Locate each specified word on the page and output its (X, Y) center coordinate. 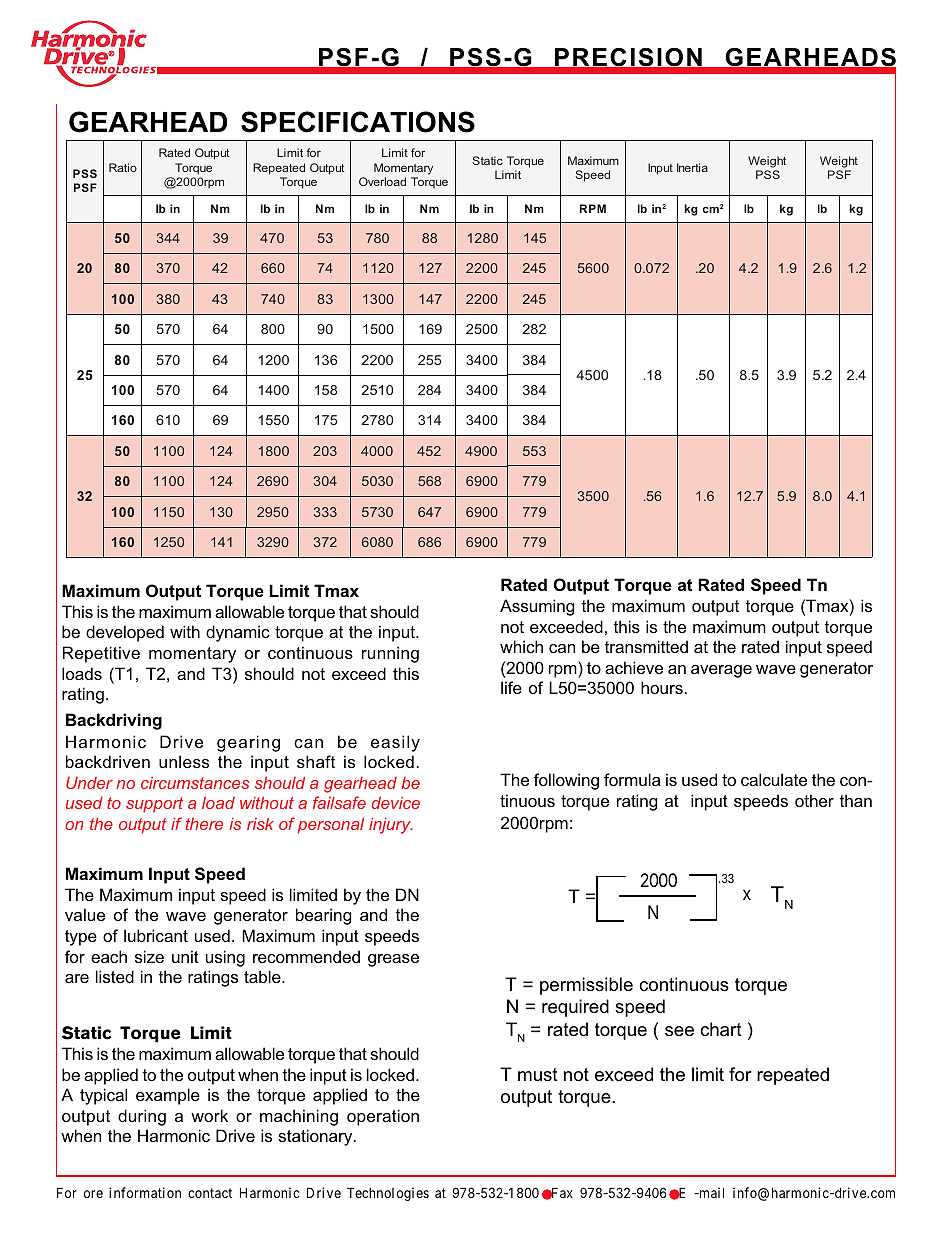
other (814, 800)
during (142, 1117)
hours (662, 687)
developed (125, 633)
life (511, 687)
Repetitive (101, 654)
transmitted (646, 646)
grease (393, 960)
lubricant (156, 935)
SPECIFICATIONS (358, 122)
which (521, 646)
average (721, 671)
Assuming (537, 607)
